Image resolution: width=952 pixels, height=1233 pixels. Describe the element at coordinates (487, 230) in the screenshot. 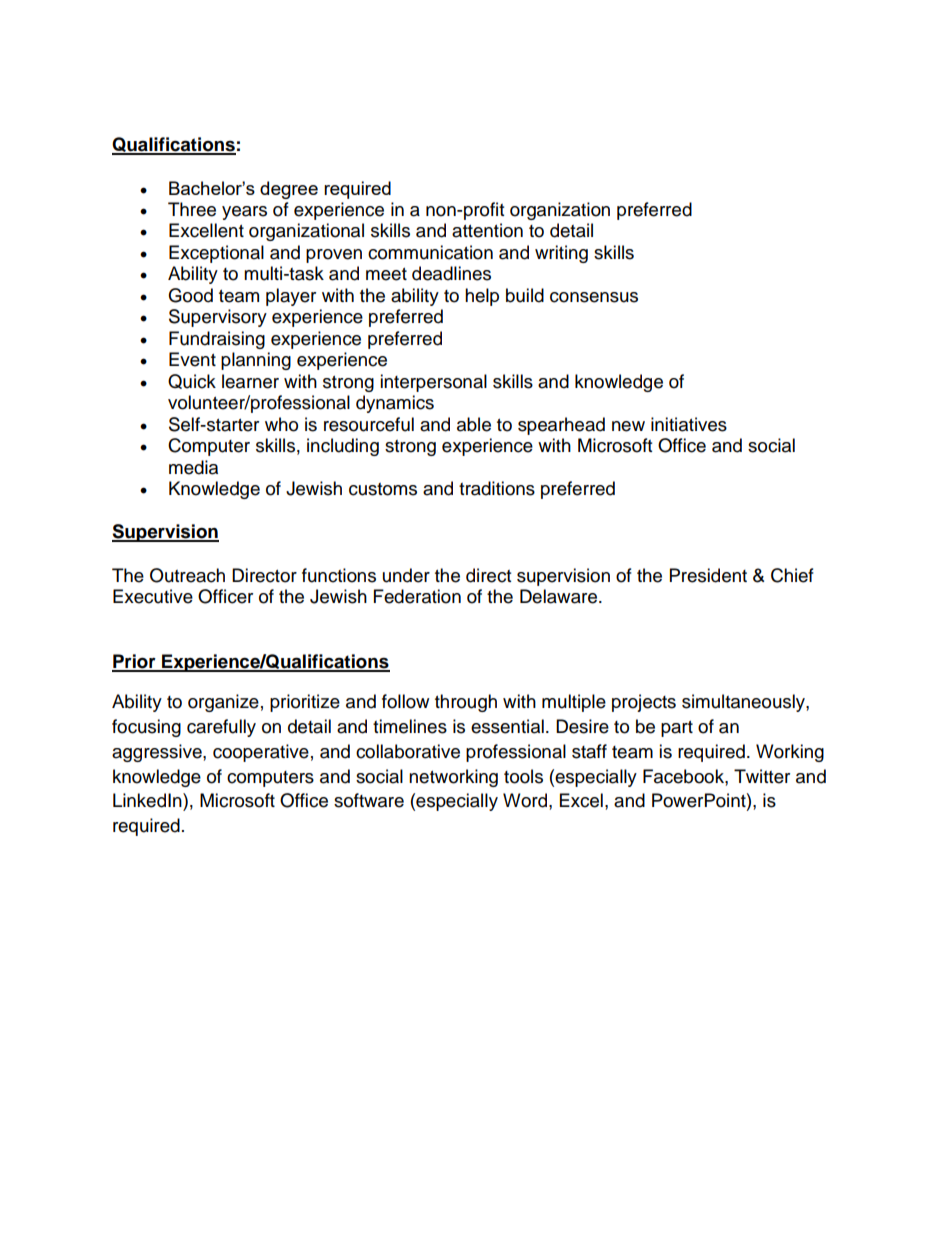

I see `attention` at that location.
